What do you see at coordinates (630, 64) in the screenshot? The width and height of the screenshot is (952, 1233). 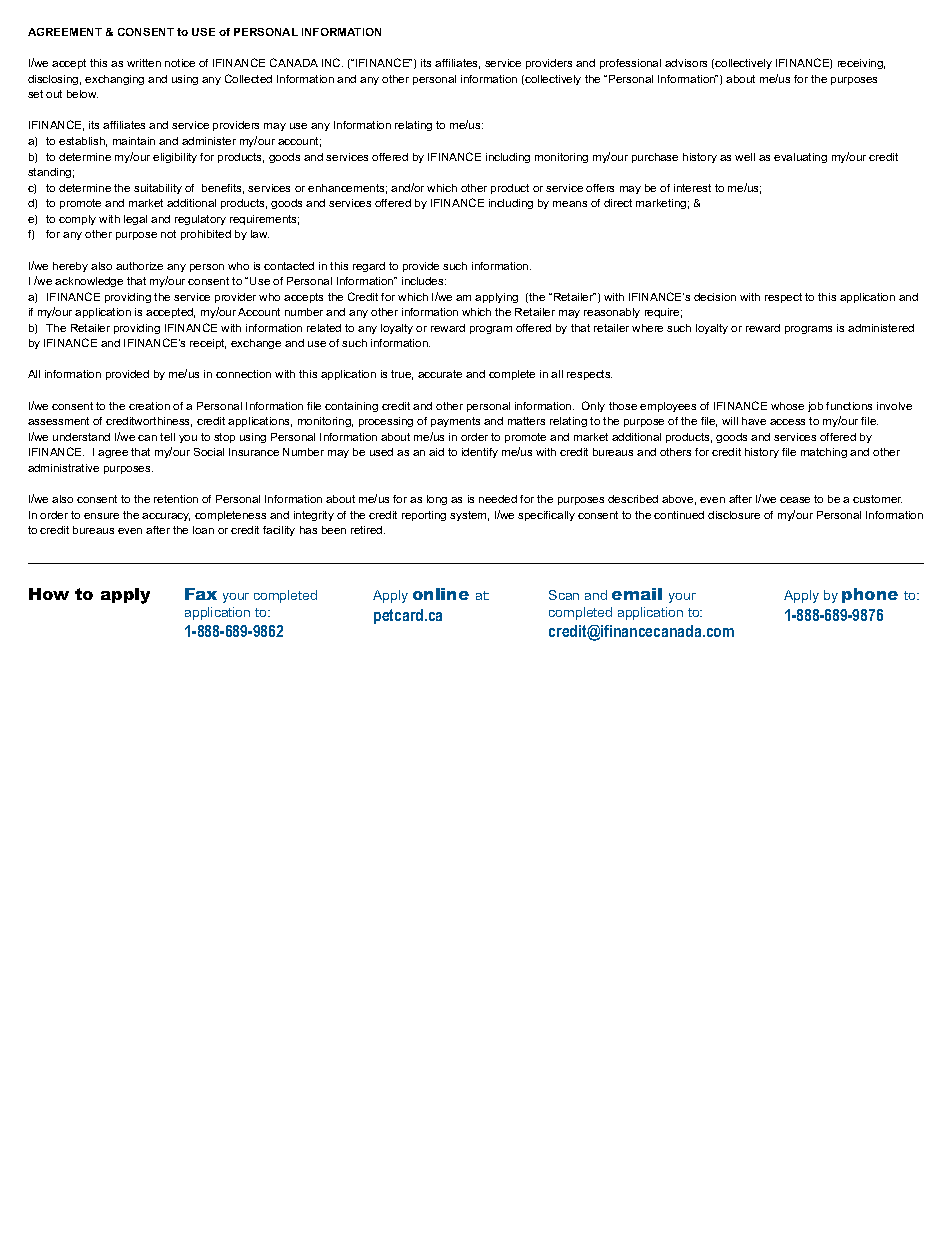 I see `professional` at bounding box center [630, 64].
